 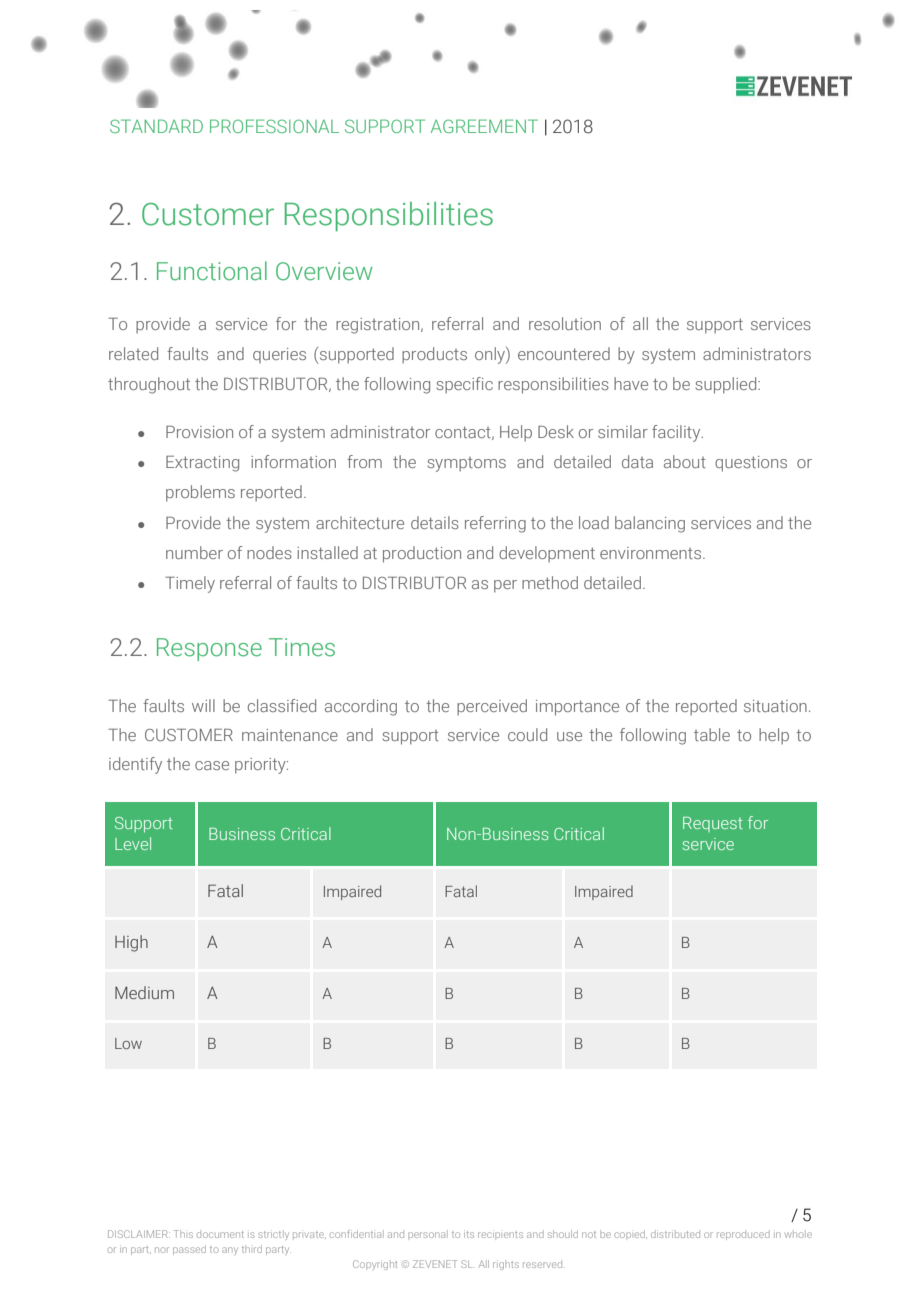 What do you see at coordinates (199, 432) in the document?
I see `Provision` at bounding box center [199, 432].
